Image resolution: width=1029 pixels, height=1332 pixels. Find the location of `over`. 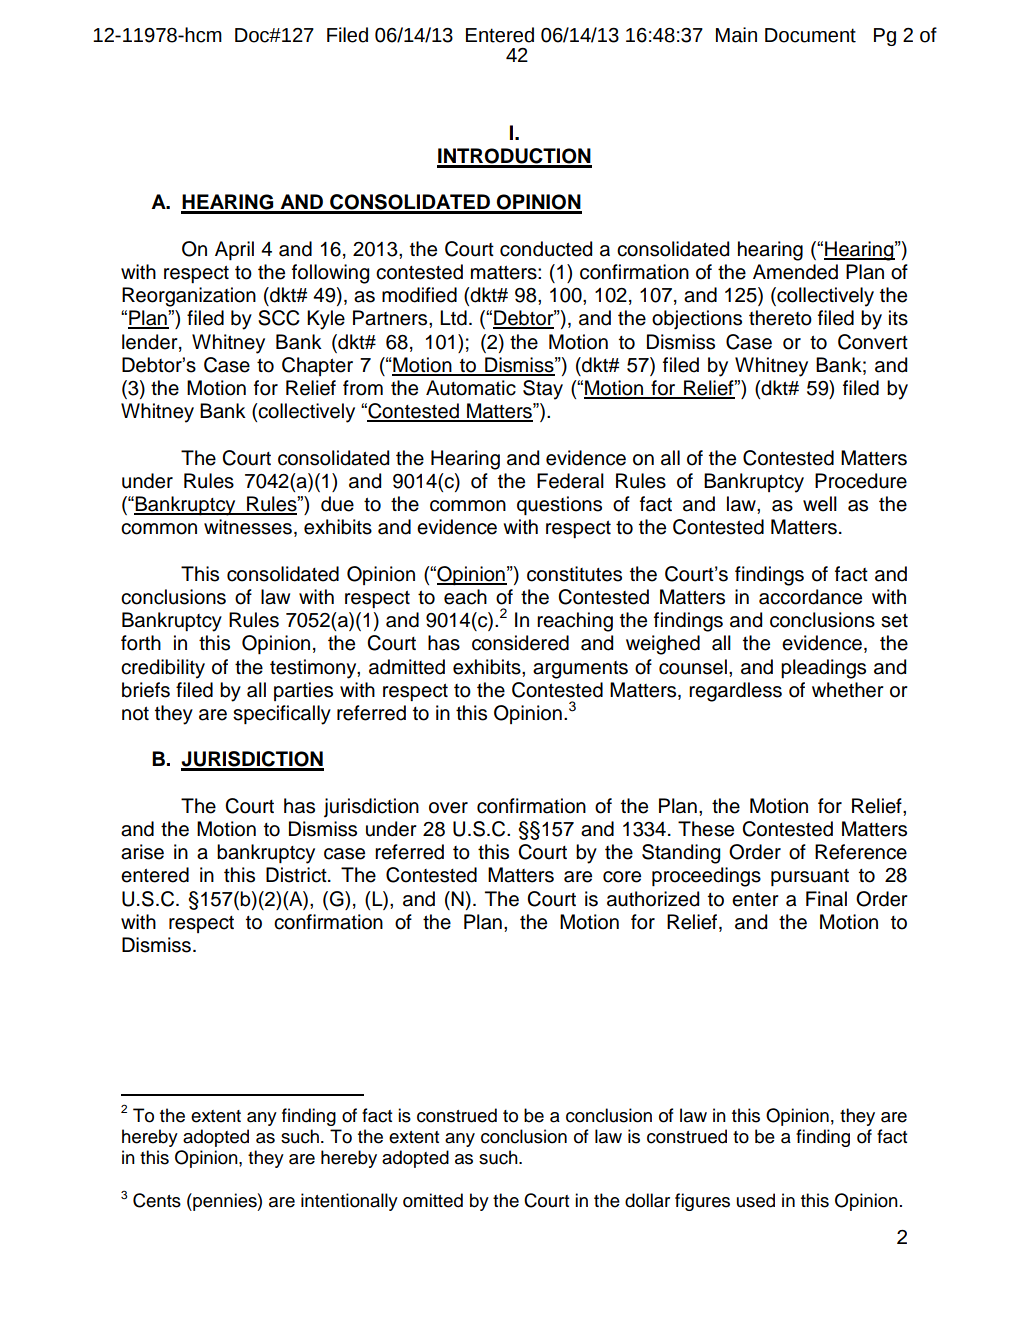

over is located at coordinates (448, 808).
